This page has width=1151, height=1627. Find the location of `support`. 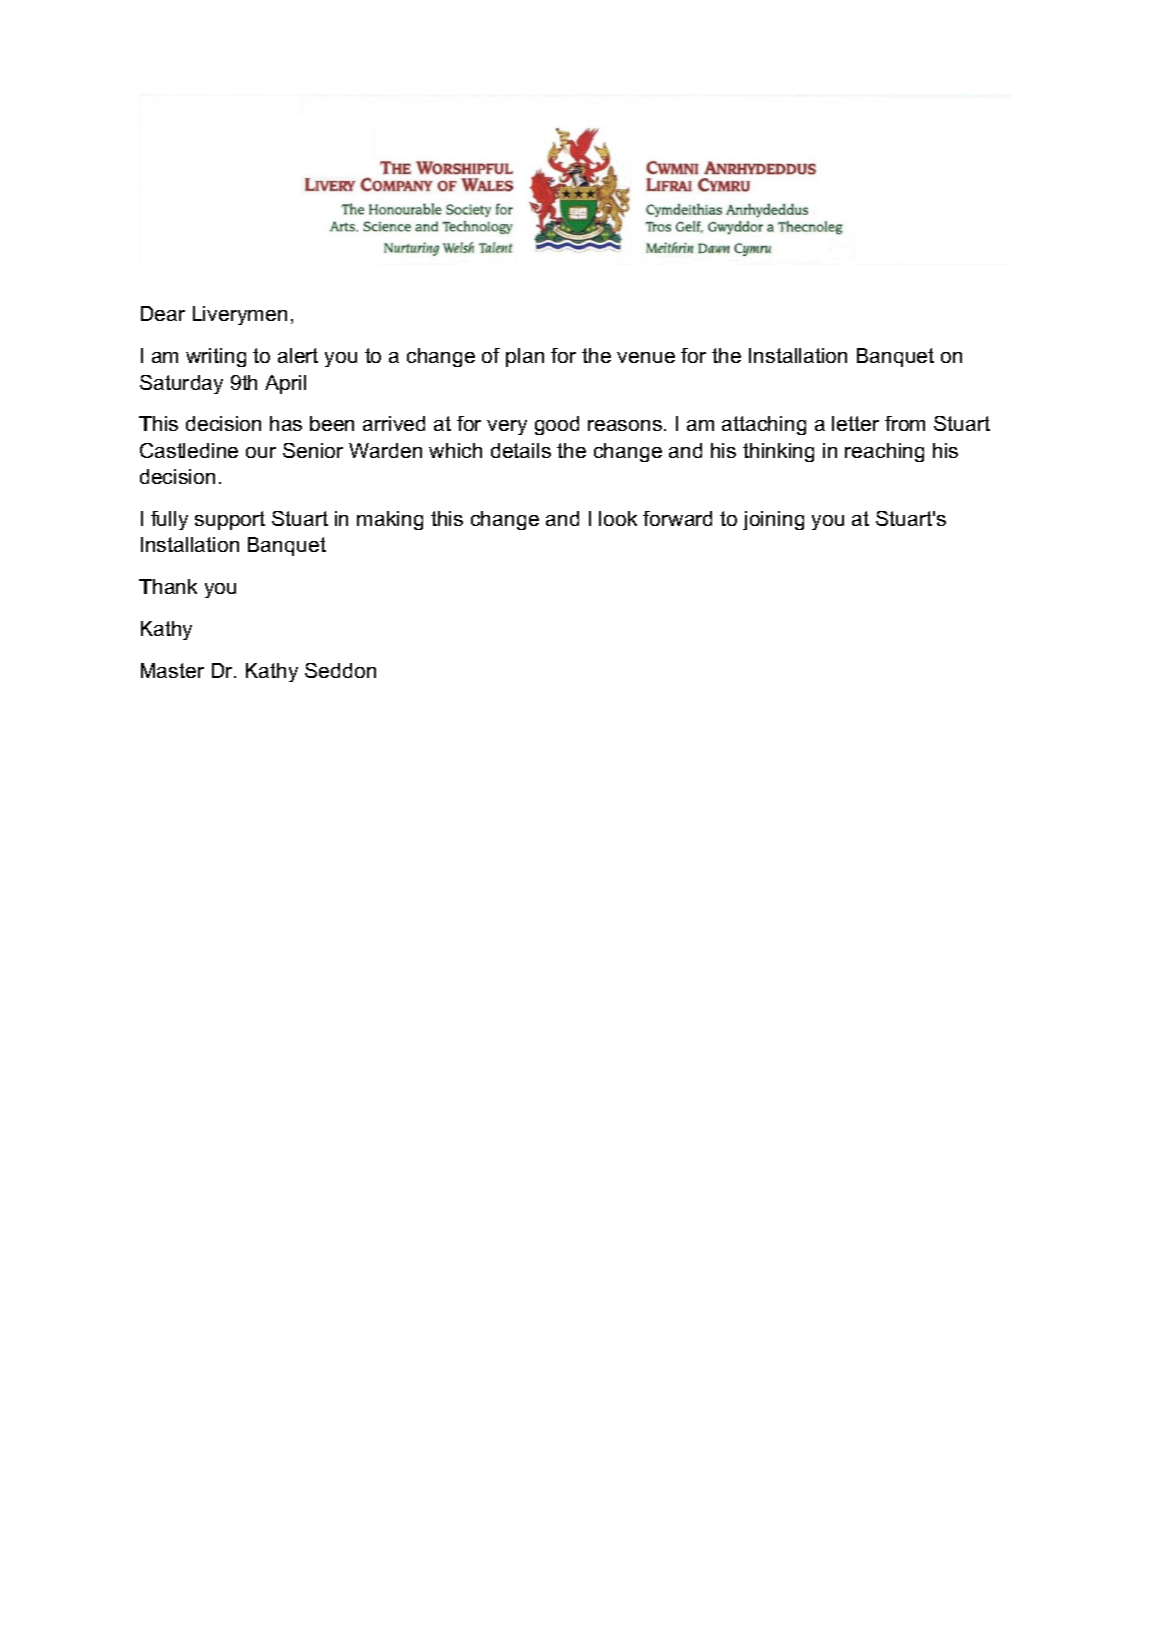

support is located at coordinates (230, 520).
